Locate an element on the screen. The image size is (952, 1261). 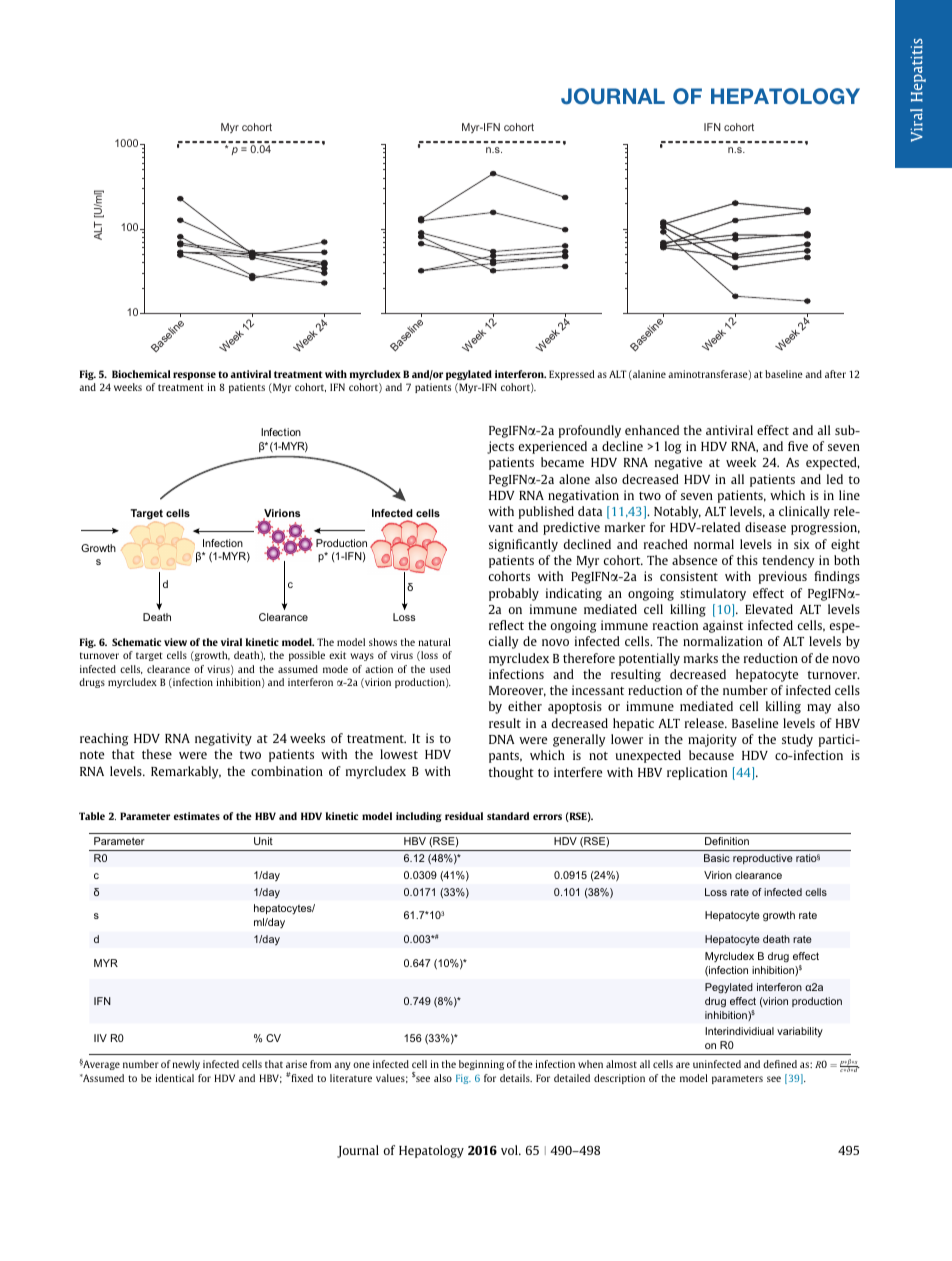
response is located at coordinates (194, 376).
